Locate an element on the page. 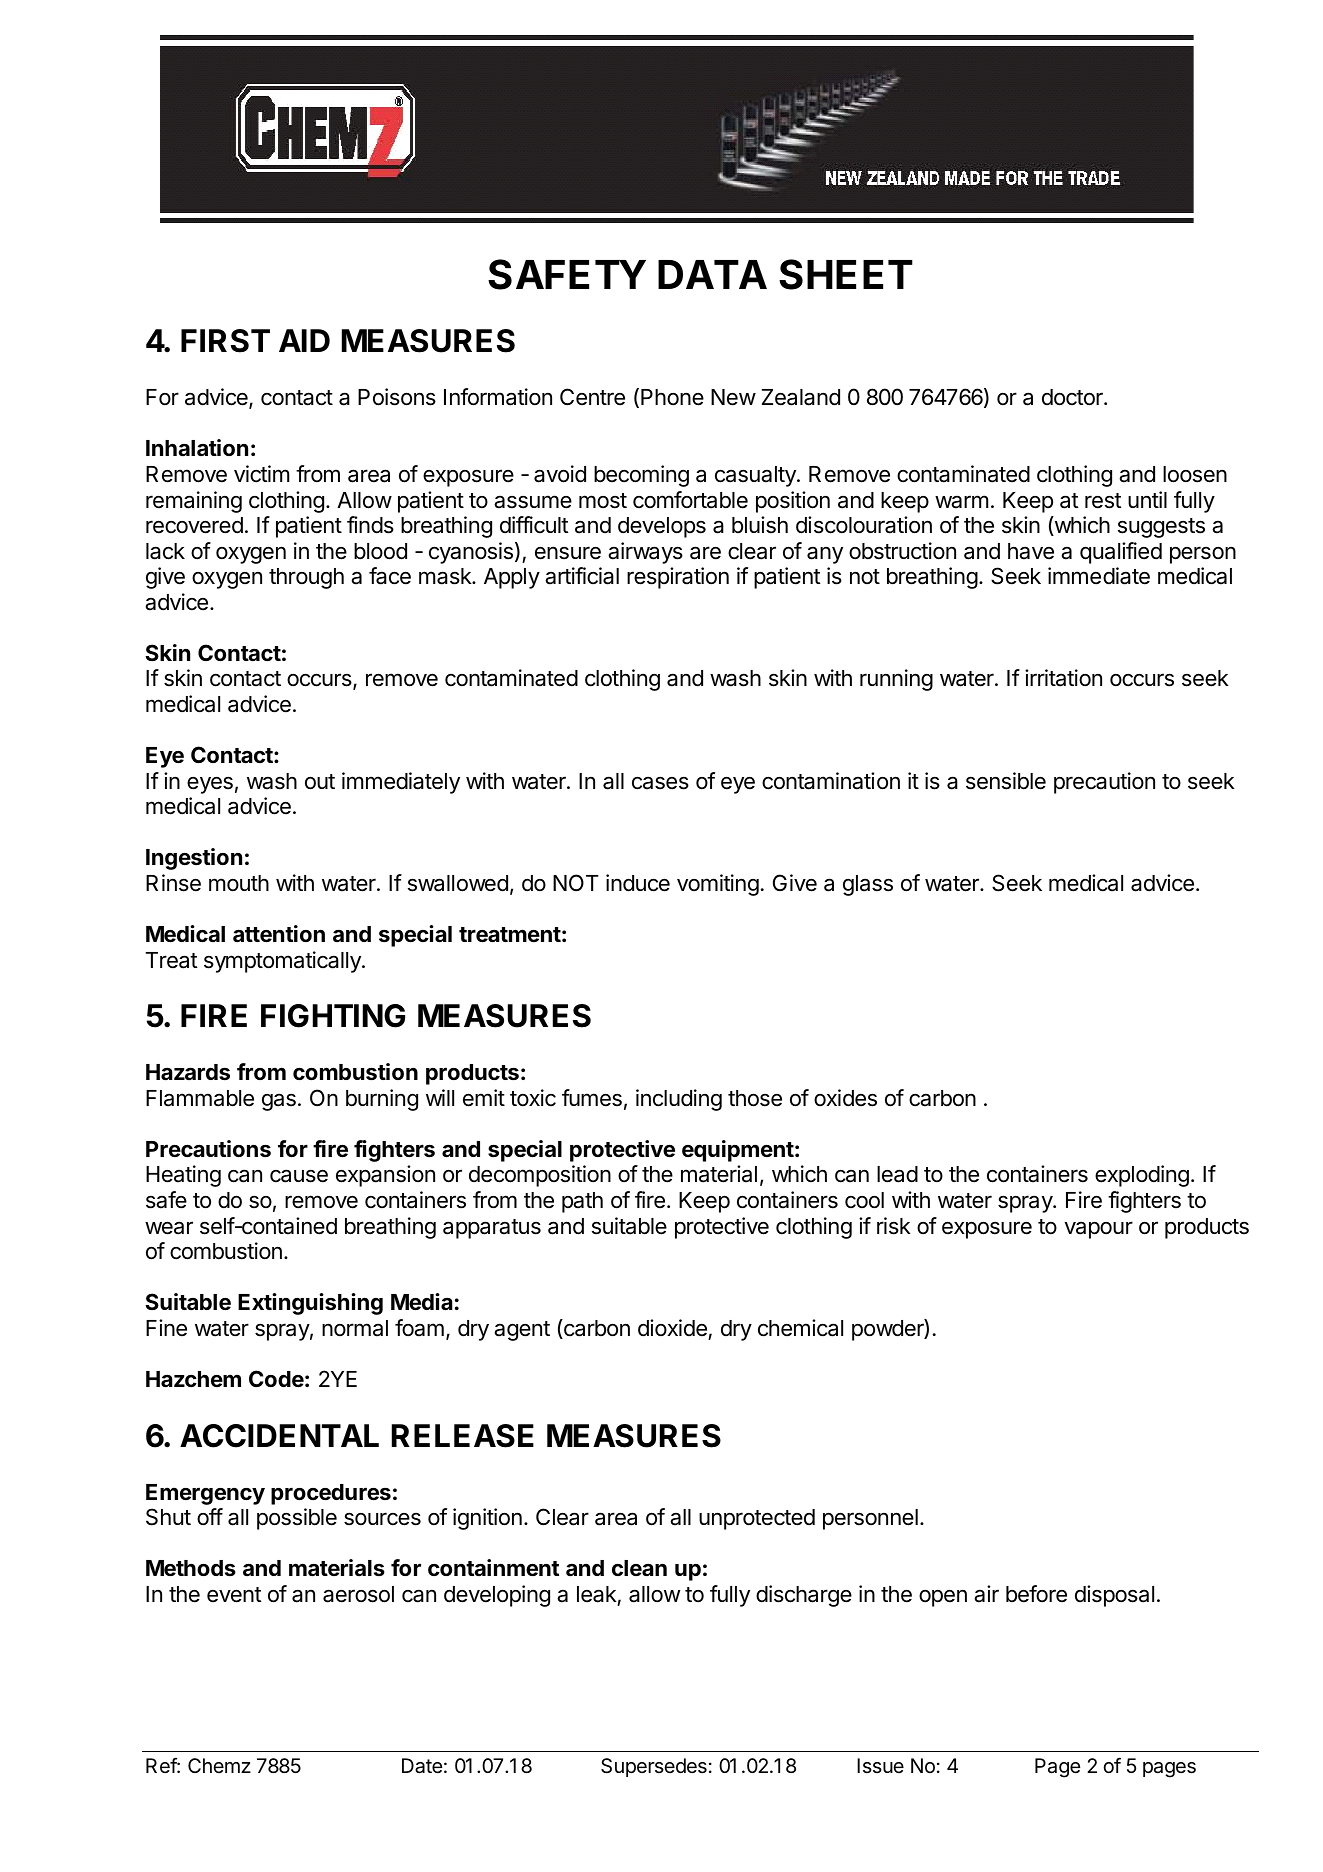  Supersedes is located at coordinates (654, 1767).
